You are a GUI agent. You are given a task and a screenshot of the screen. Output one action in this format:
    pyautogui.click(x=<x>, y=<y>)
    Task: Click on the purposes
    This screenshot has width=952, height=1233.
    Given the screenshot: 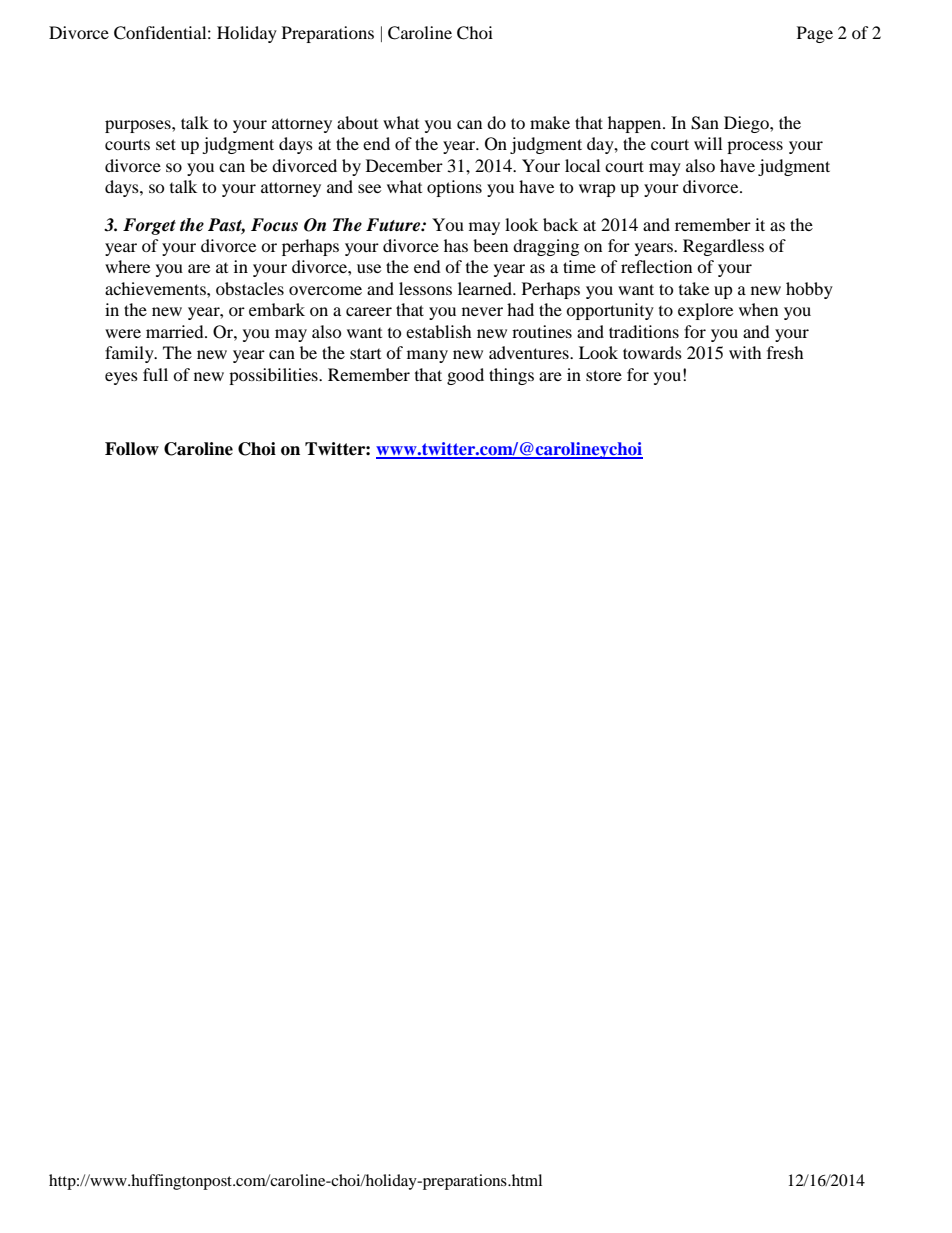 What is the action you would take?
    pyautogui.click(x=139, y=126)
